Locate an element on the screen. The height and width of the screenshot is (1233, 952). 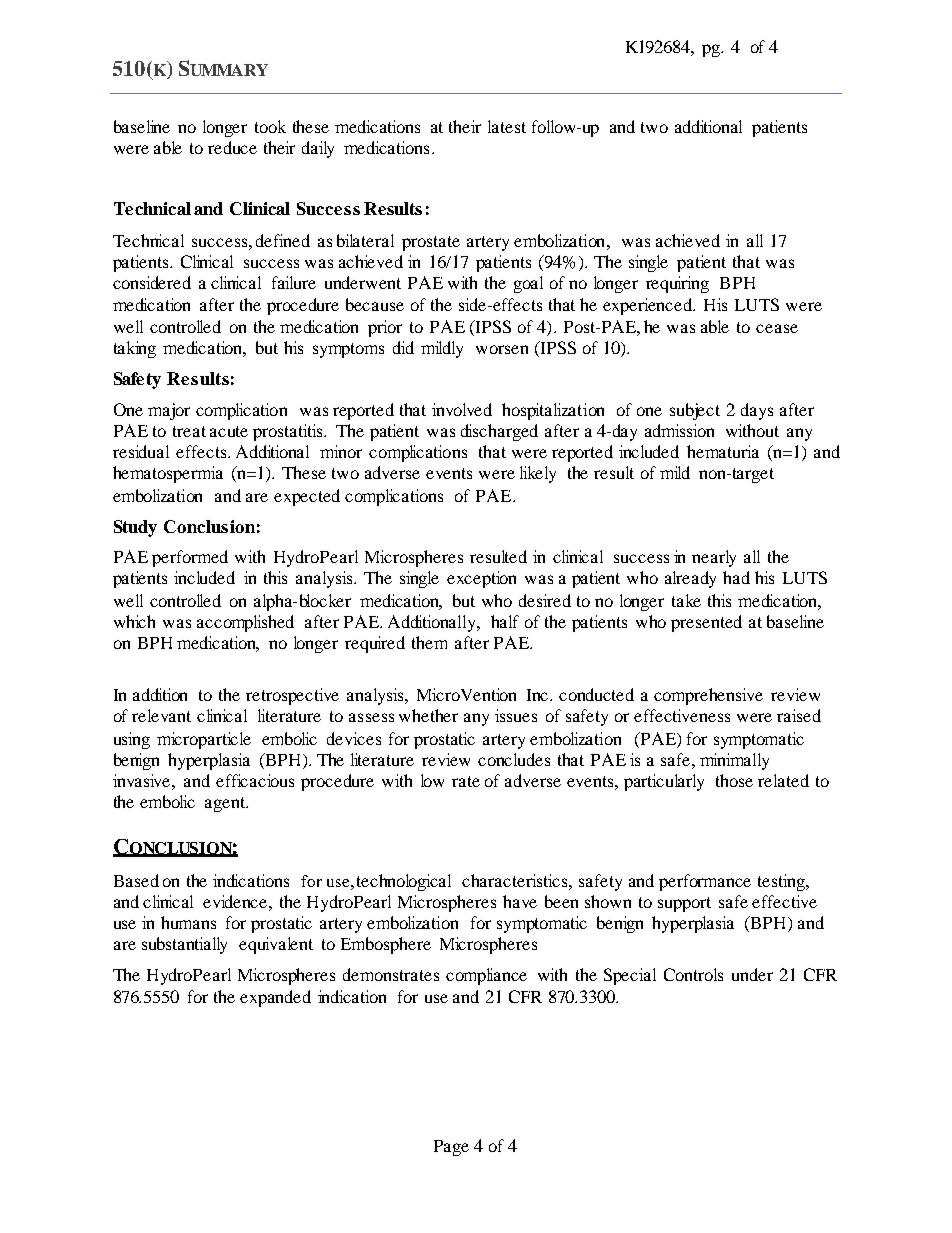
accomplished is located at coordinates (245, 623).
